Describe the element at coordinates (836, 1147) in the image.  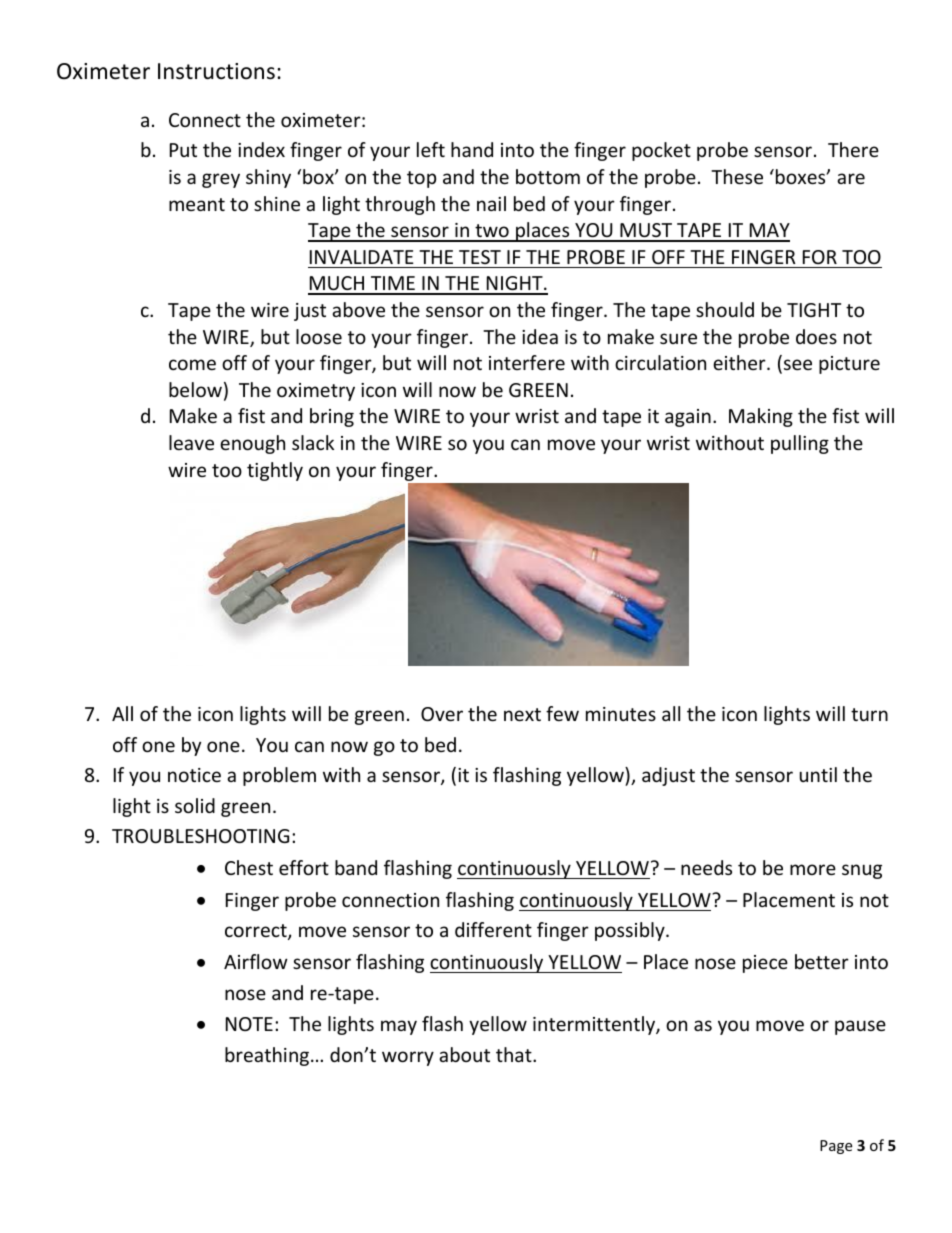
I see `Page` at that location.
